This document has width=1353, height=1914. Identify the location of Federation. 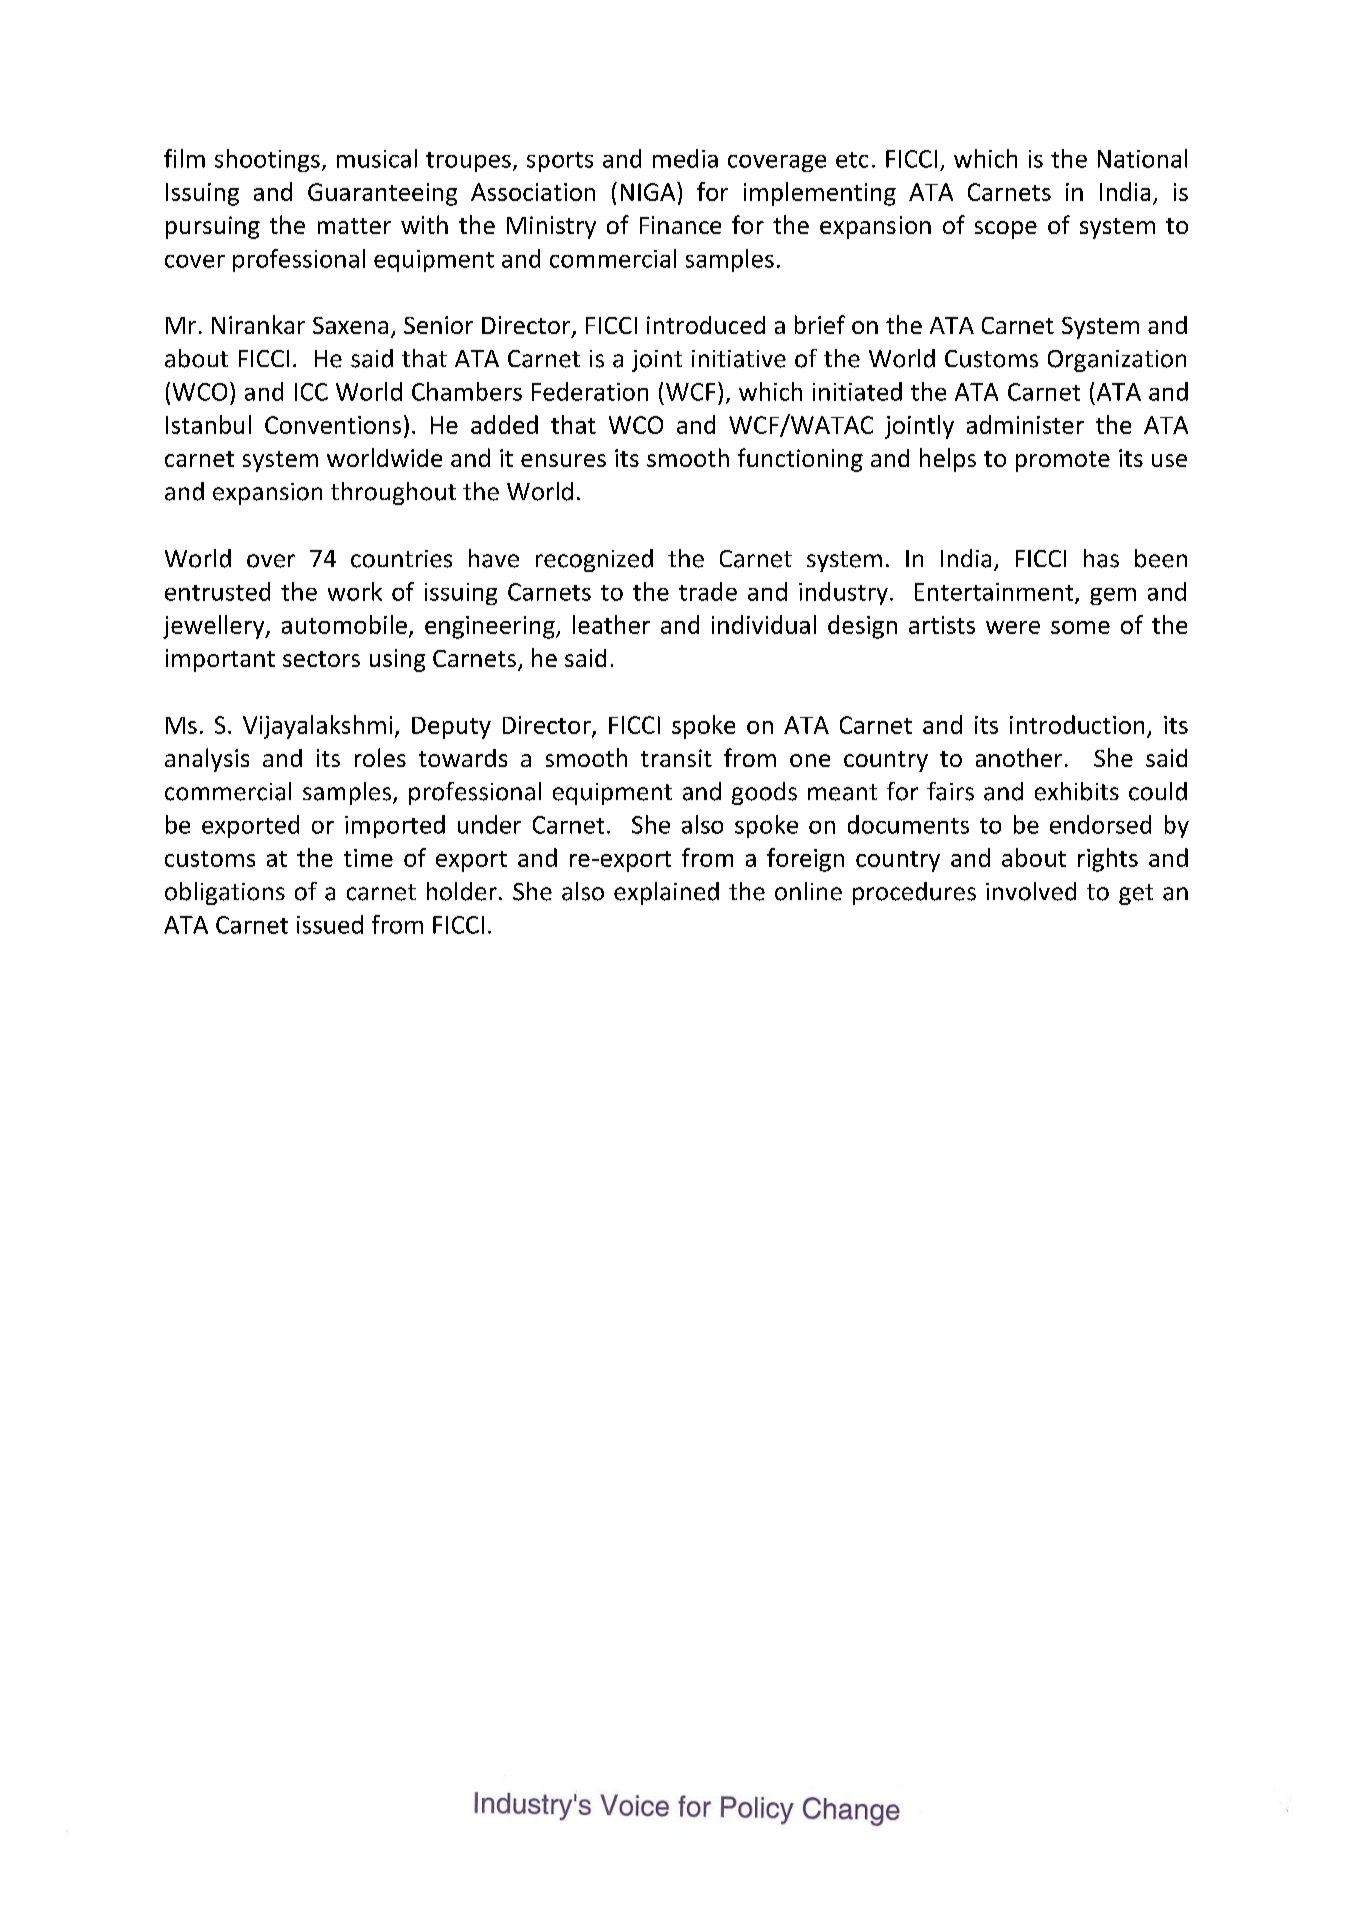
(590, 391).
